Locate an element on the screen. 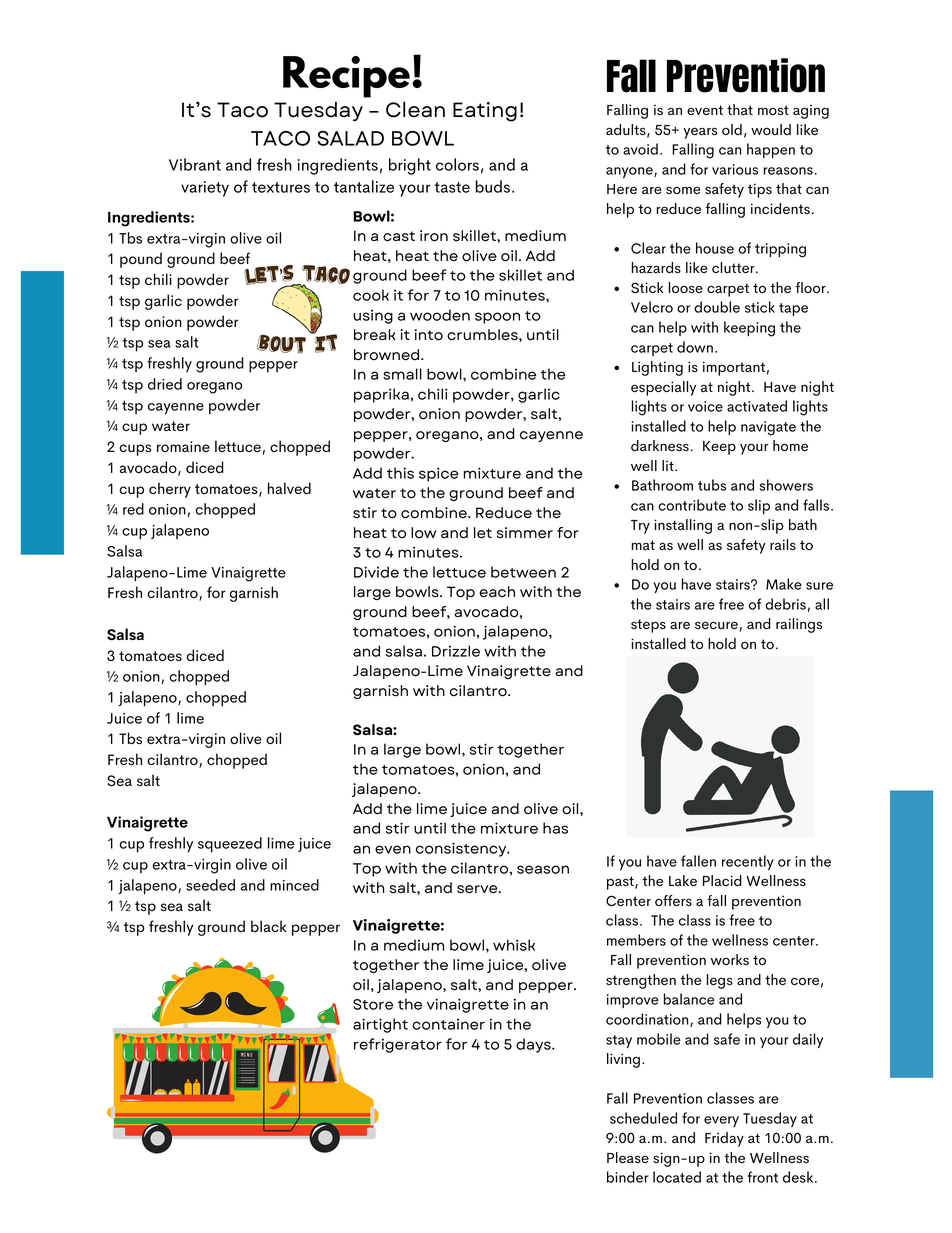  refrigerator is located at coordinates (398, 1045).
